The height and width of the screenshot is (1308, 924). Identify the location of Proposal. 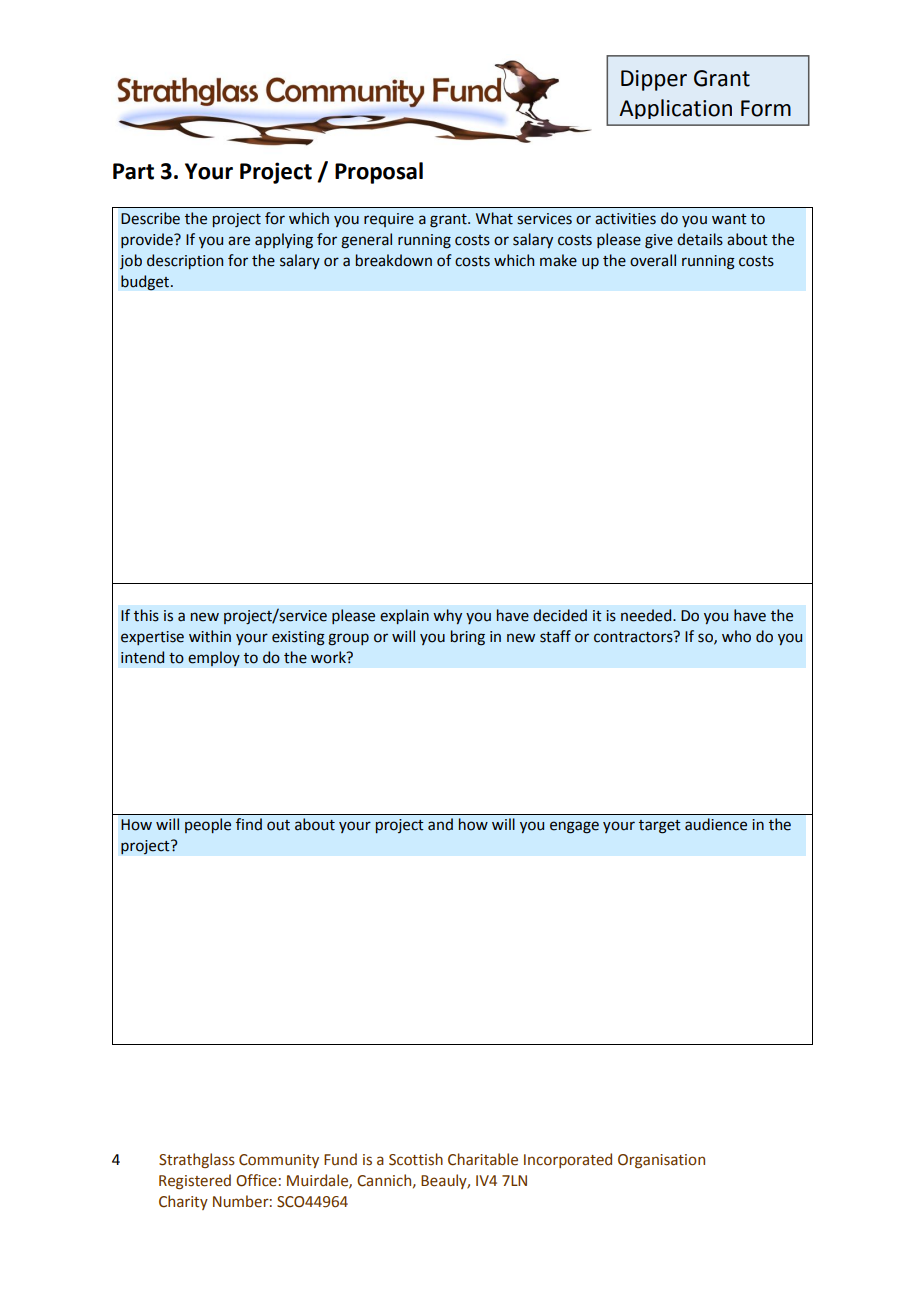
(379, 173).
